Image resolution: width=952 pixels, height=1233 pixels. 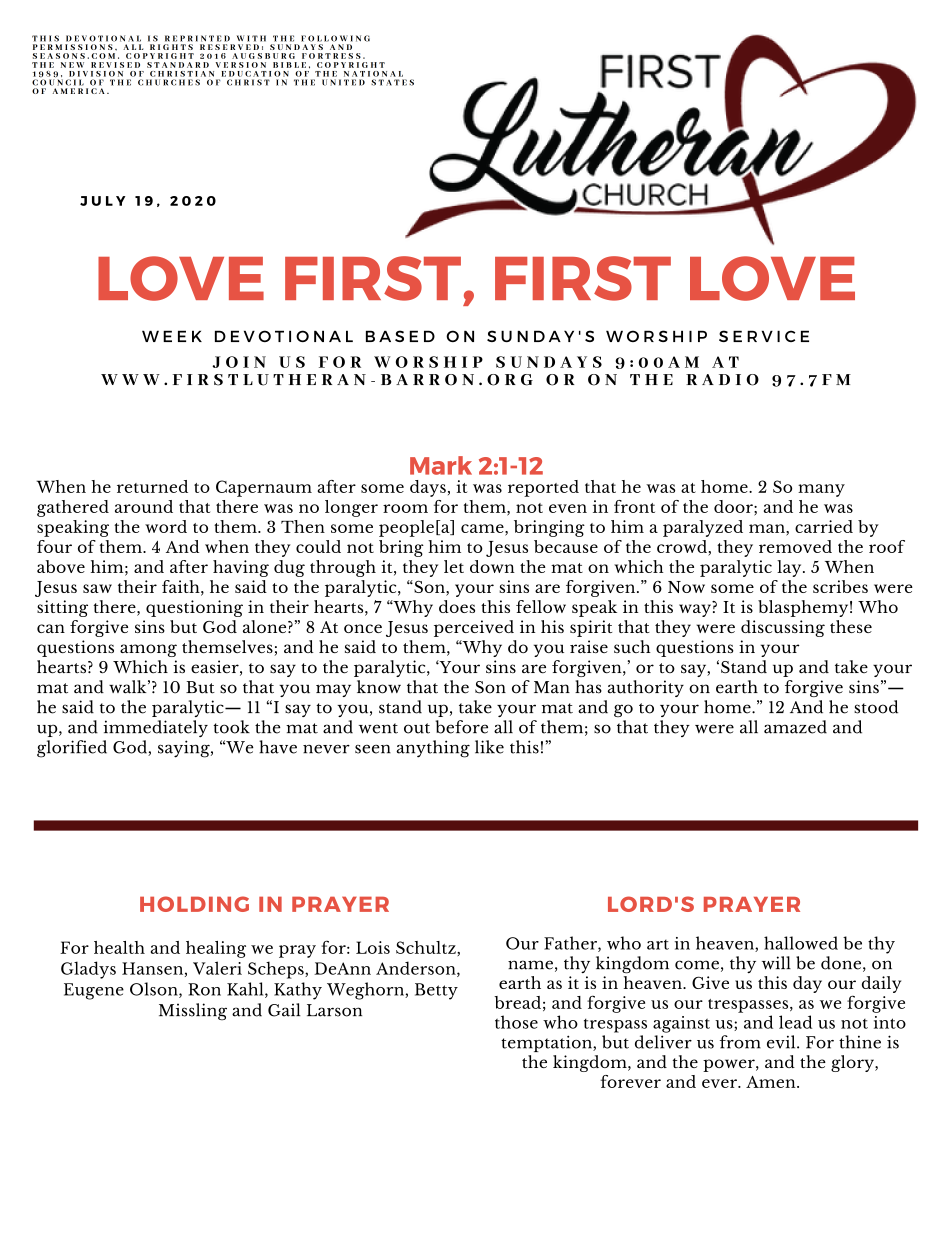 What do you see at coordinates (801, 943) in the image?
I see `hallowed` at bounding box center [801, 943].
